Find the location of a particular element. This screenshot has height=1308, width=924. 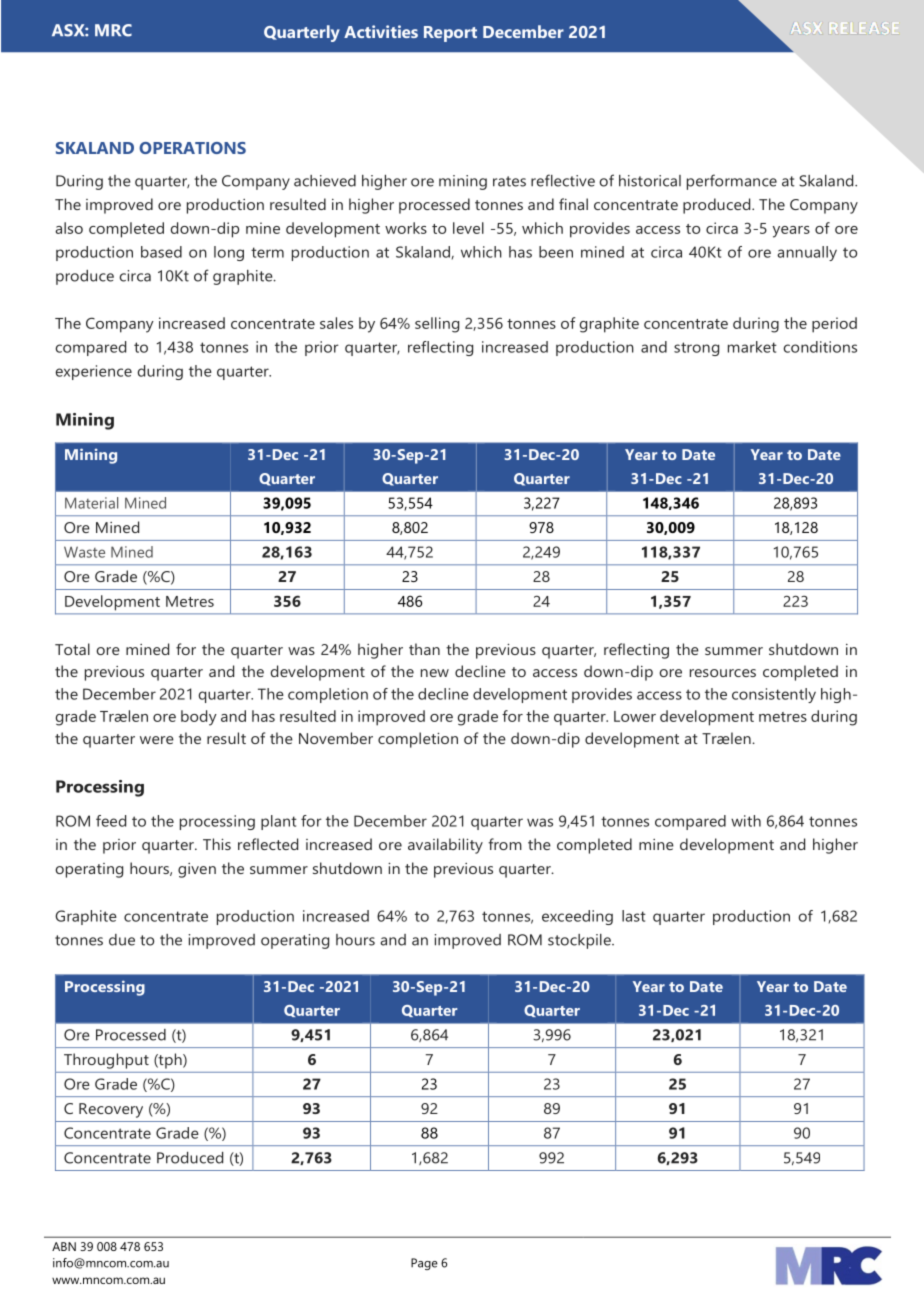

market is located at coordinates (752, 347).
